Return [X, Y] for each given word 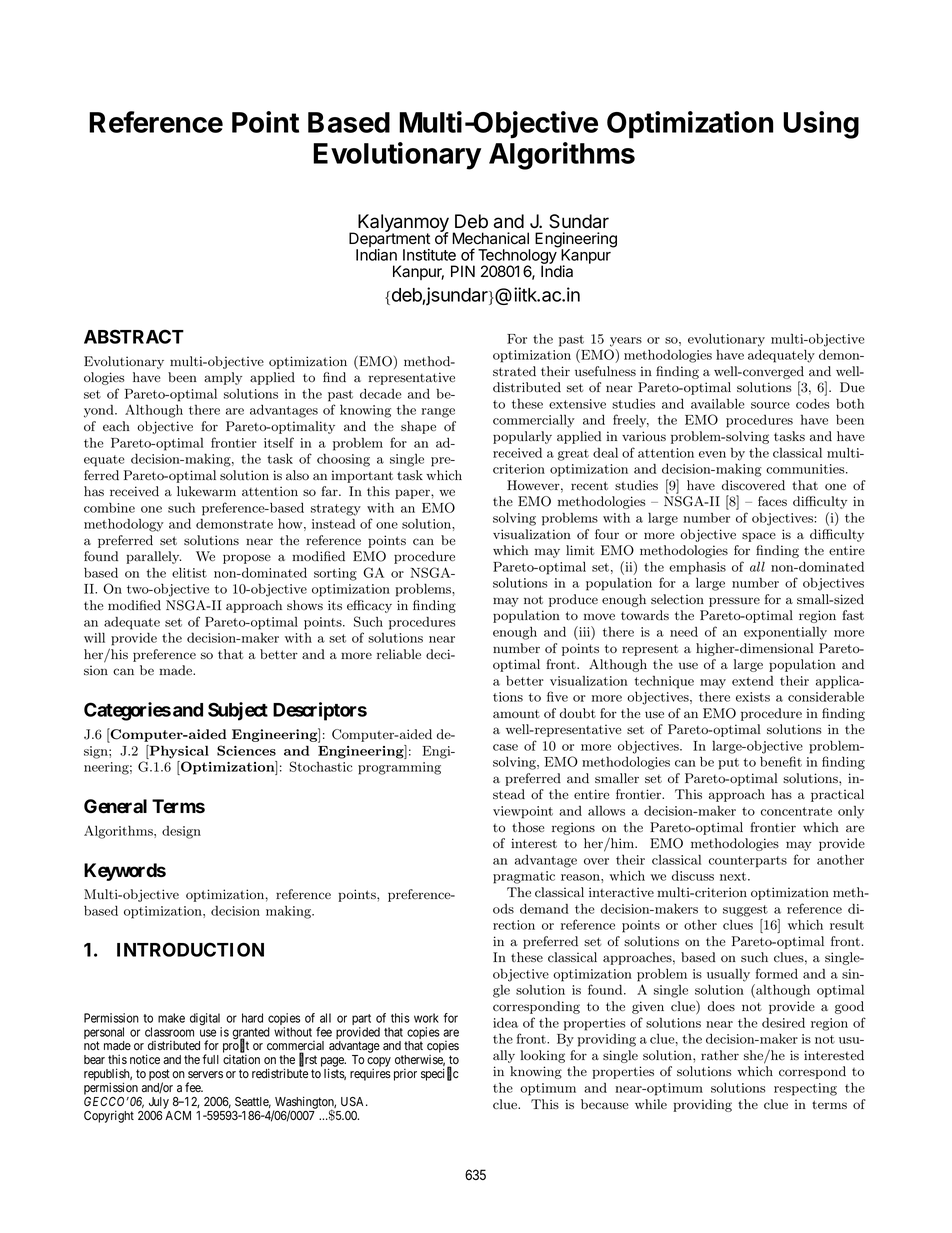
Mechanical [490, 238]
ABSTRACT [134, 336]
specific [440, 1074]
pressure [734, 602]
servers [205, 1074]
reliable [399, 654]
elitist [189, 573]
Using [821, 125]
